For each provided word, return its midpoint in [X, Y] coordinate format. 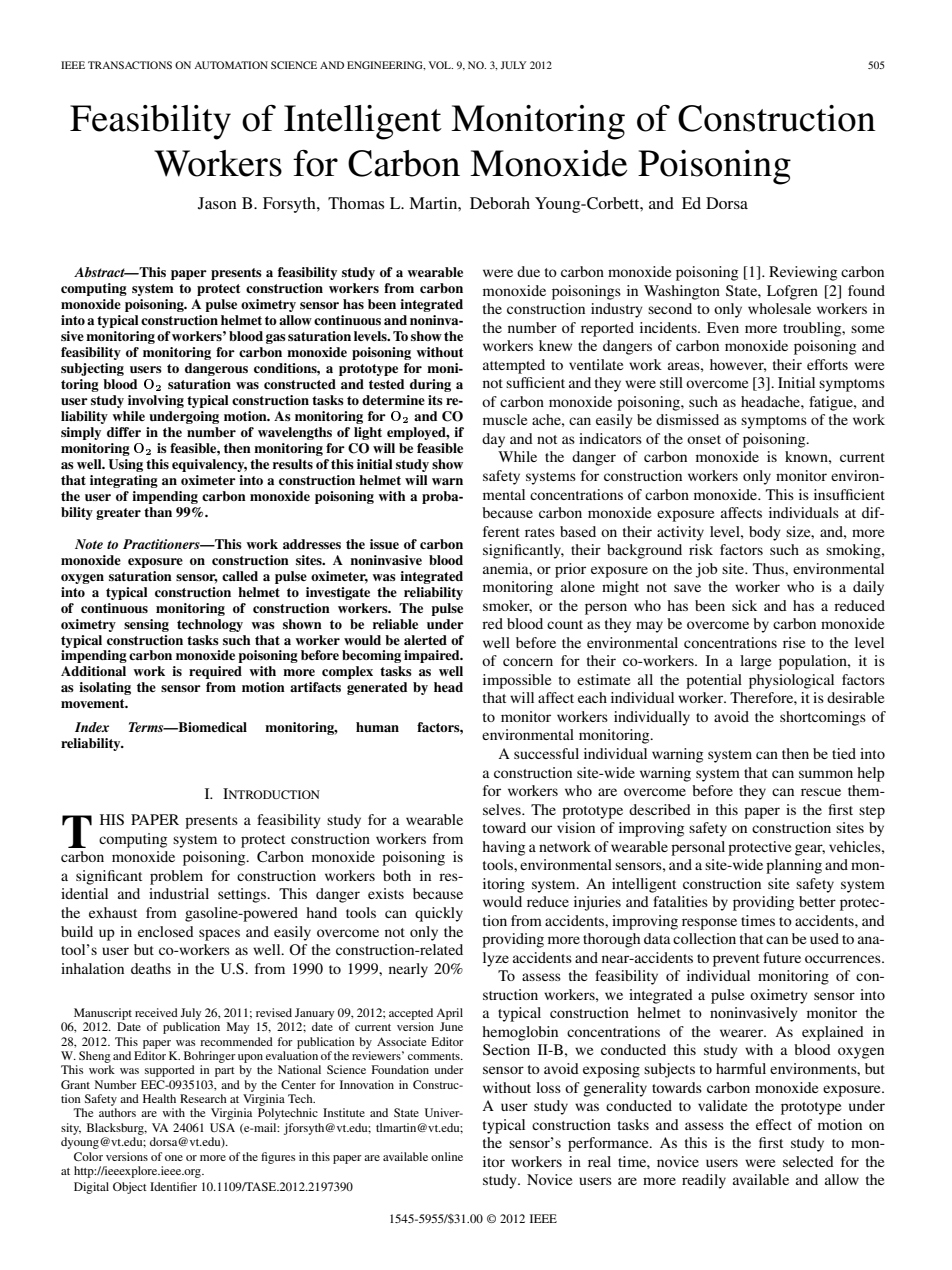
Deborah [500, 203]
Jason [217, 203]
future [782, 957]
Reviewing [803, 273]
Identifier [173, 1186]
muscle [505, 419]
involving [156, 401]
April [449, 1014]
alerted [425, 640]
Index [92, 727]
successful [546, 753]
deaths [151, 968]
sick [744, 605]
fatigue [832, 403]
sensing [146, 625]
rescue [821, 792]
